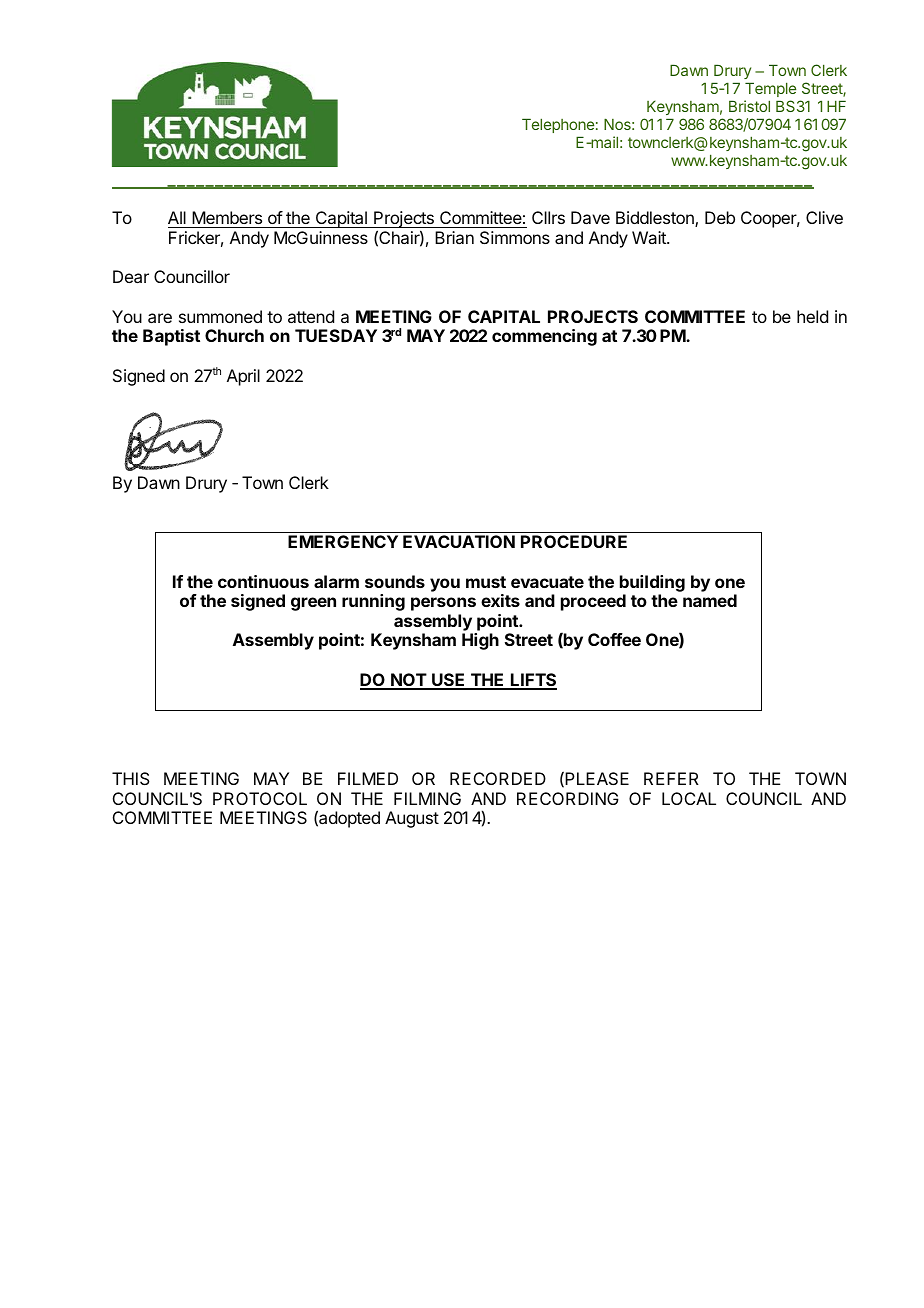 The image size is (924, 1308). I want to click on continuous, so click(263, 581).
